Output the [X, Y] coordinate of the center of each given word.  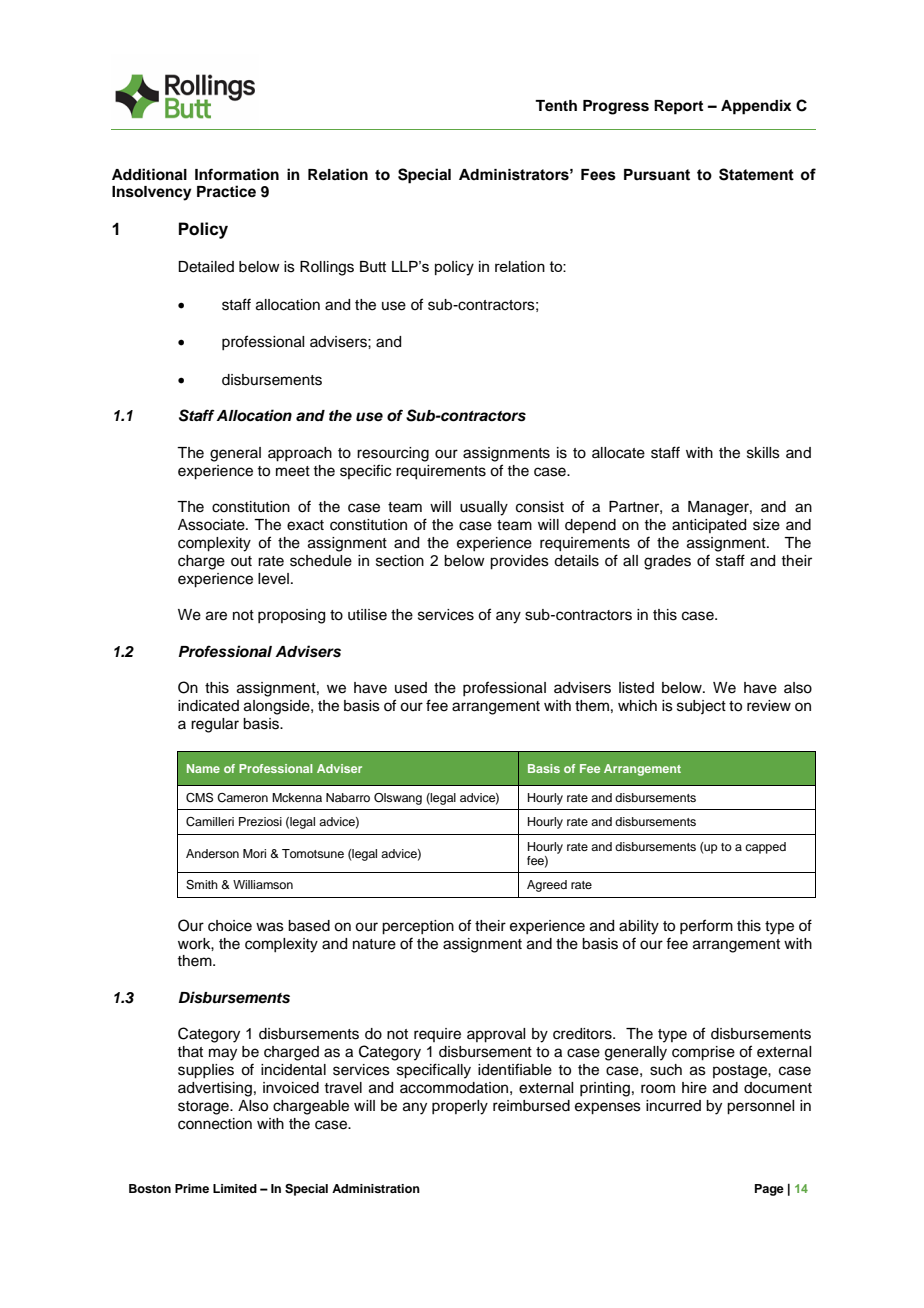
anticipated [709, 526]
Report [678, 107]
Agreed [547, 886]
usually [484, 508]
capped [765, 848]
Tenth [556, 106]
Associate [212, 525]
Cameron [242, 798]
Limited [235, 1188]
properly [460, 1107]
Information [237, 174]
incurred [673, 1106]
